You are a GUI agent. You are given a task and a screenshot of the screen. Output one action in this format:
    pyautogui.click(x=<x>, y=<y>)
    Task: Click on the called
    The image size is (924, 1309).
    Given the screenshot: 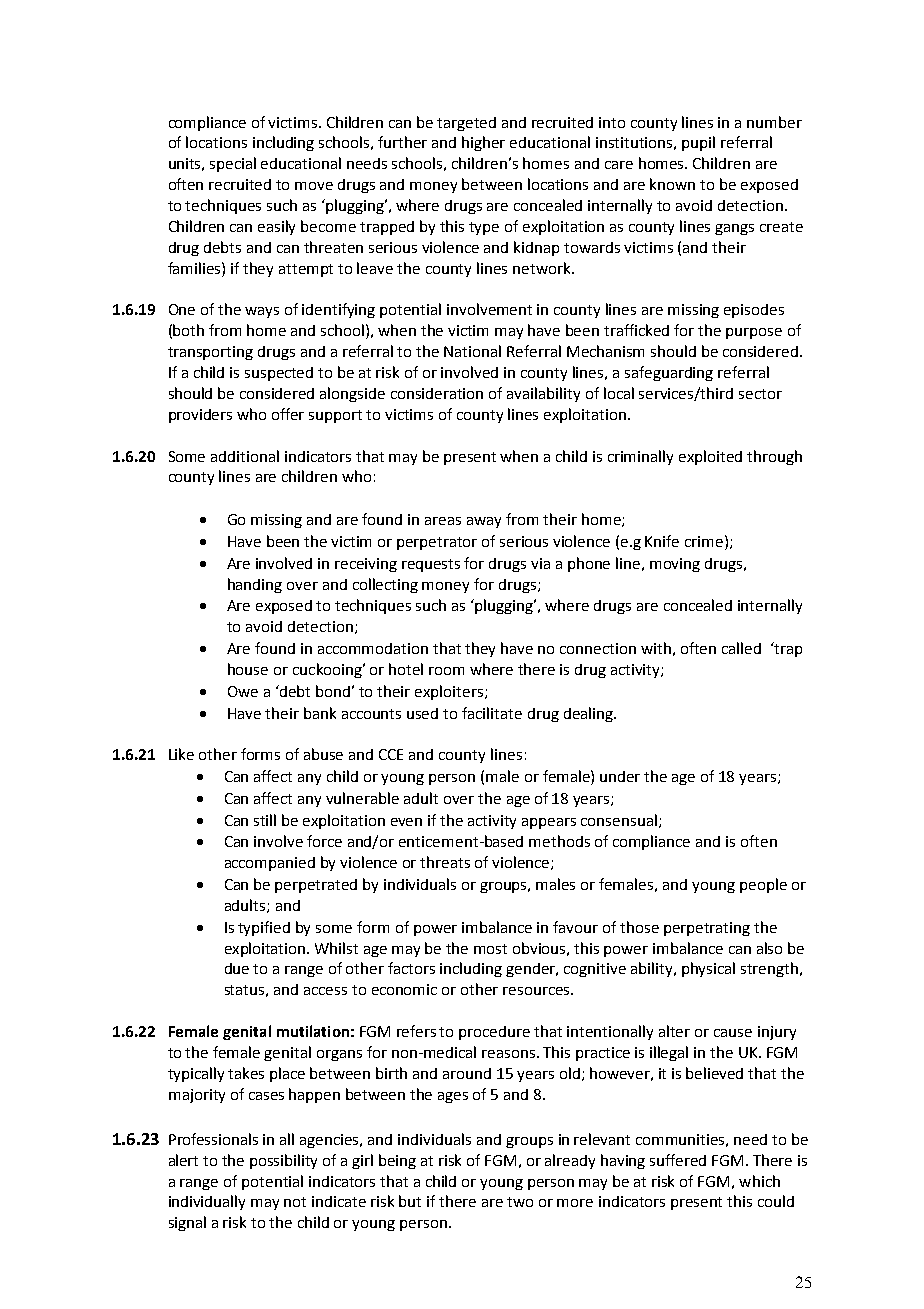 What is the action you would take?
    pyautogui.click(x=741, y=648)
